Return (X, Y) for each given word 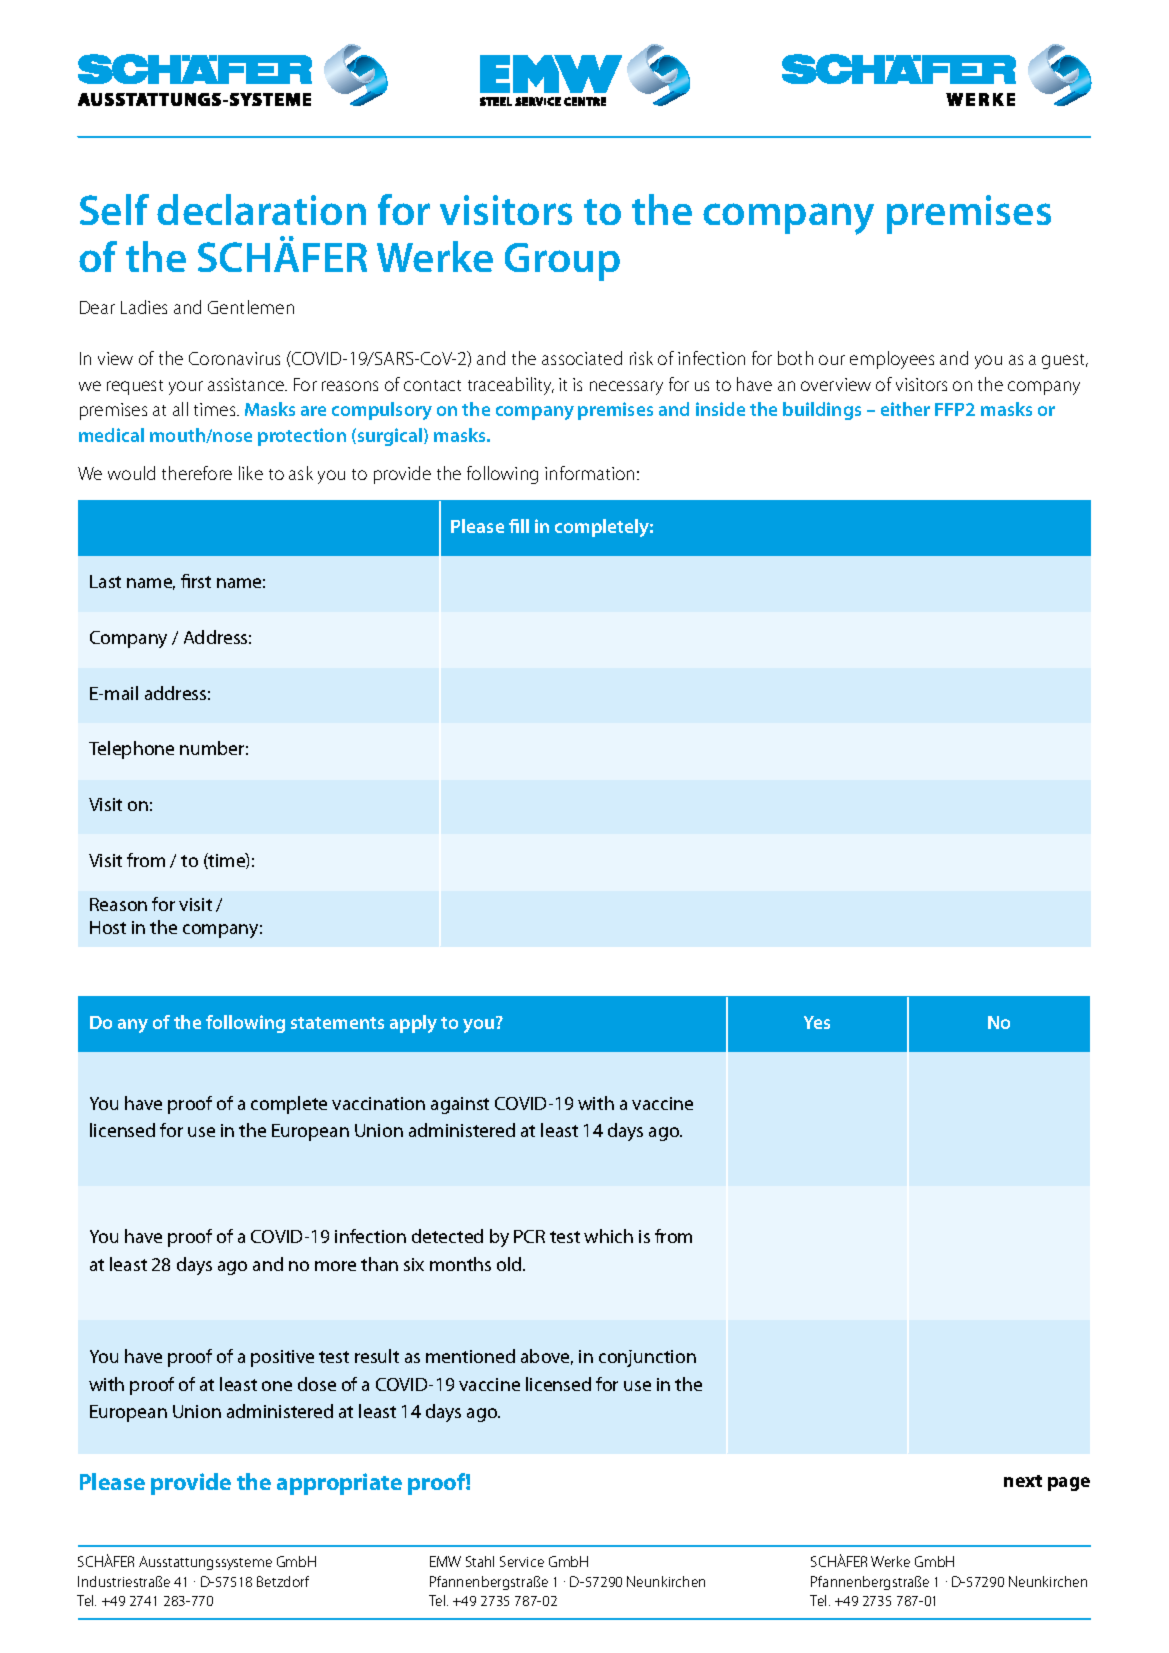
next (1023, 1481)
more (335, 1266)
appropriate (339, 1484)
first (196, 581)
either (905, 409)
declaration (261, 209)
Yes (817, 1022)
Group (562, 262)
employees (892, 360)
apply (413, 1024)
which (608, 1236)
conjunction (647, 1358)
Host (108, 927)
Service (522, 1561)
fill (519, 526)
